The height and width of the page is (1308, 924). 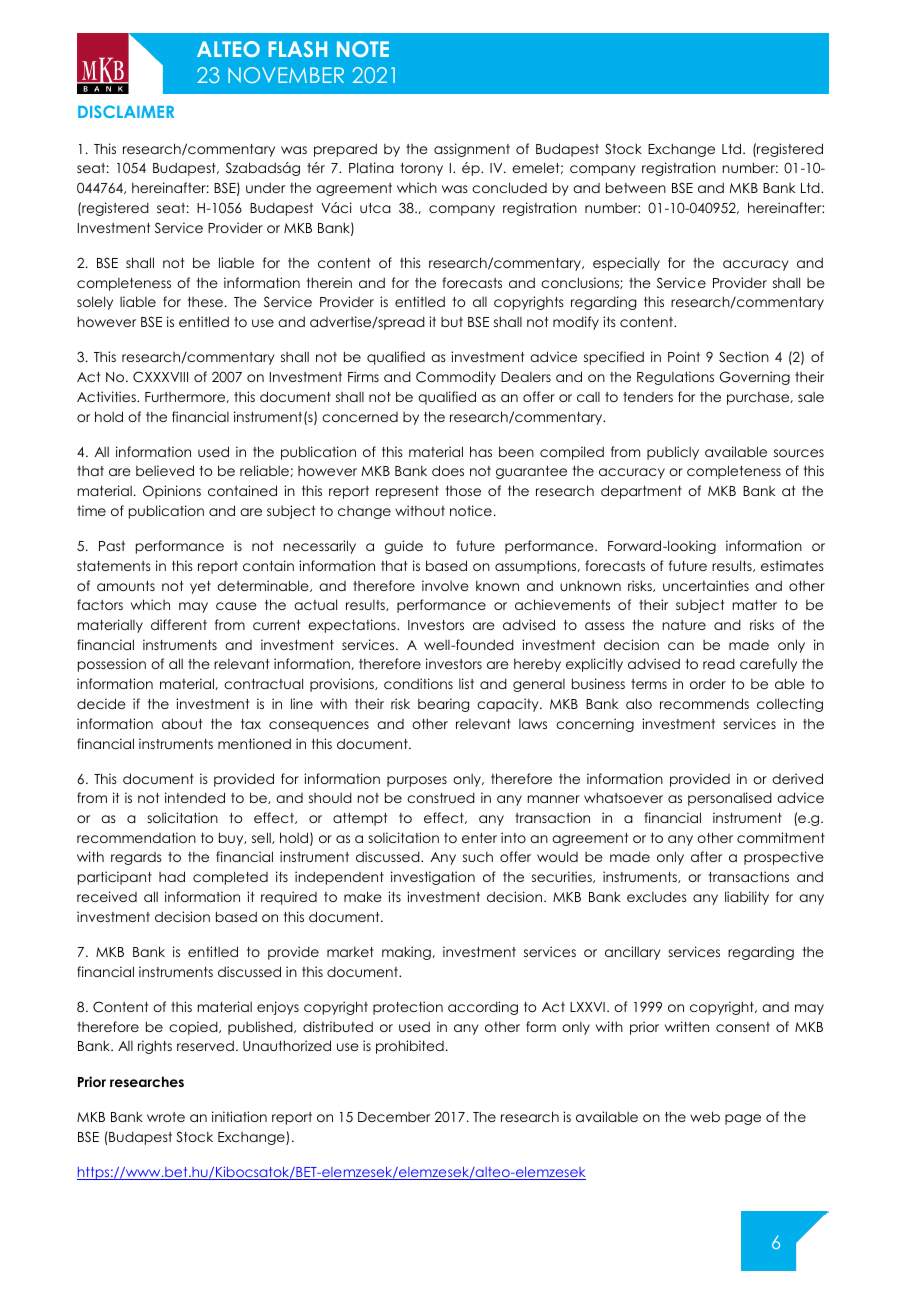 I want to click on between, so click(x=636, y=187).
